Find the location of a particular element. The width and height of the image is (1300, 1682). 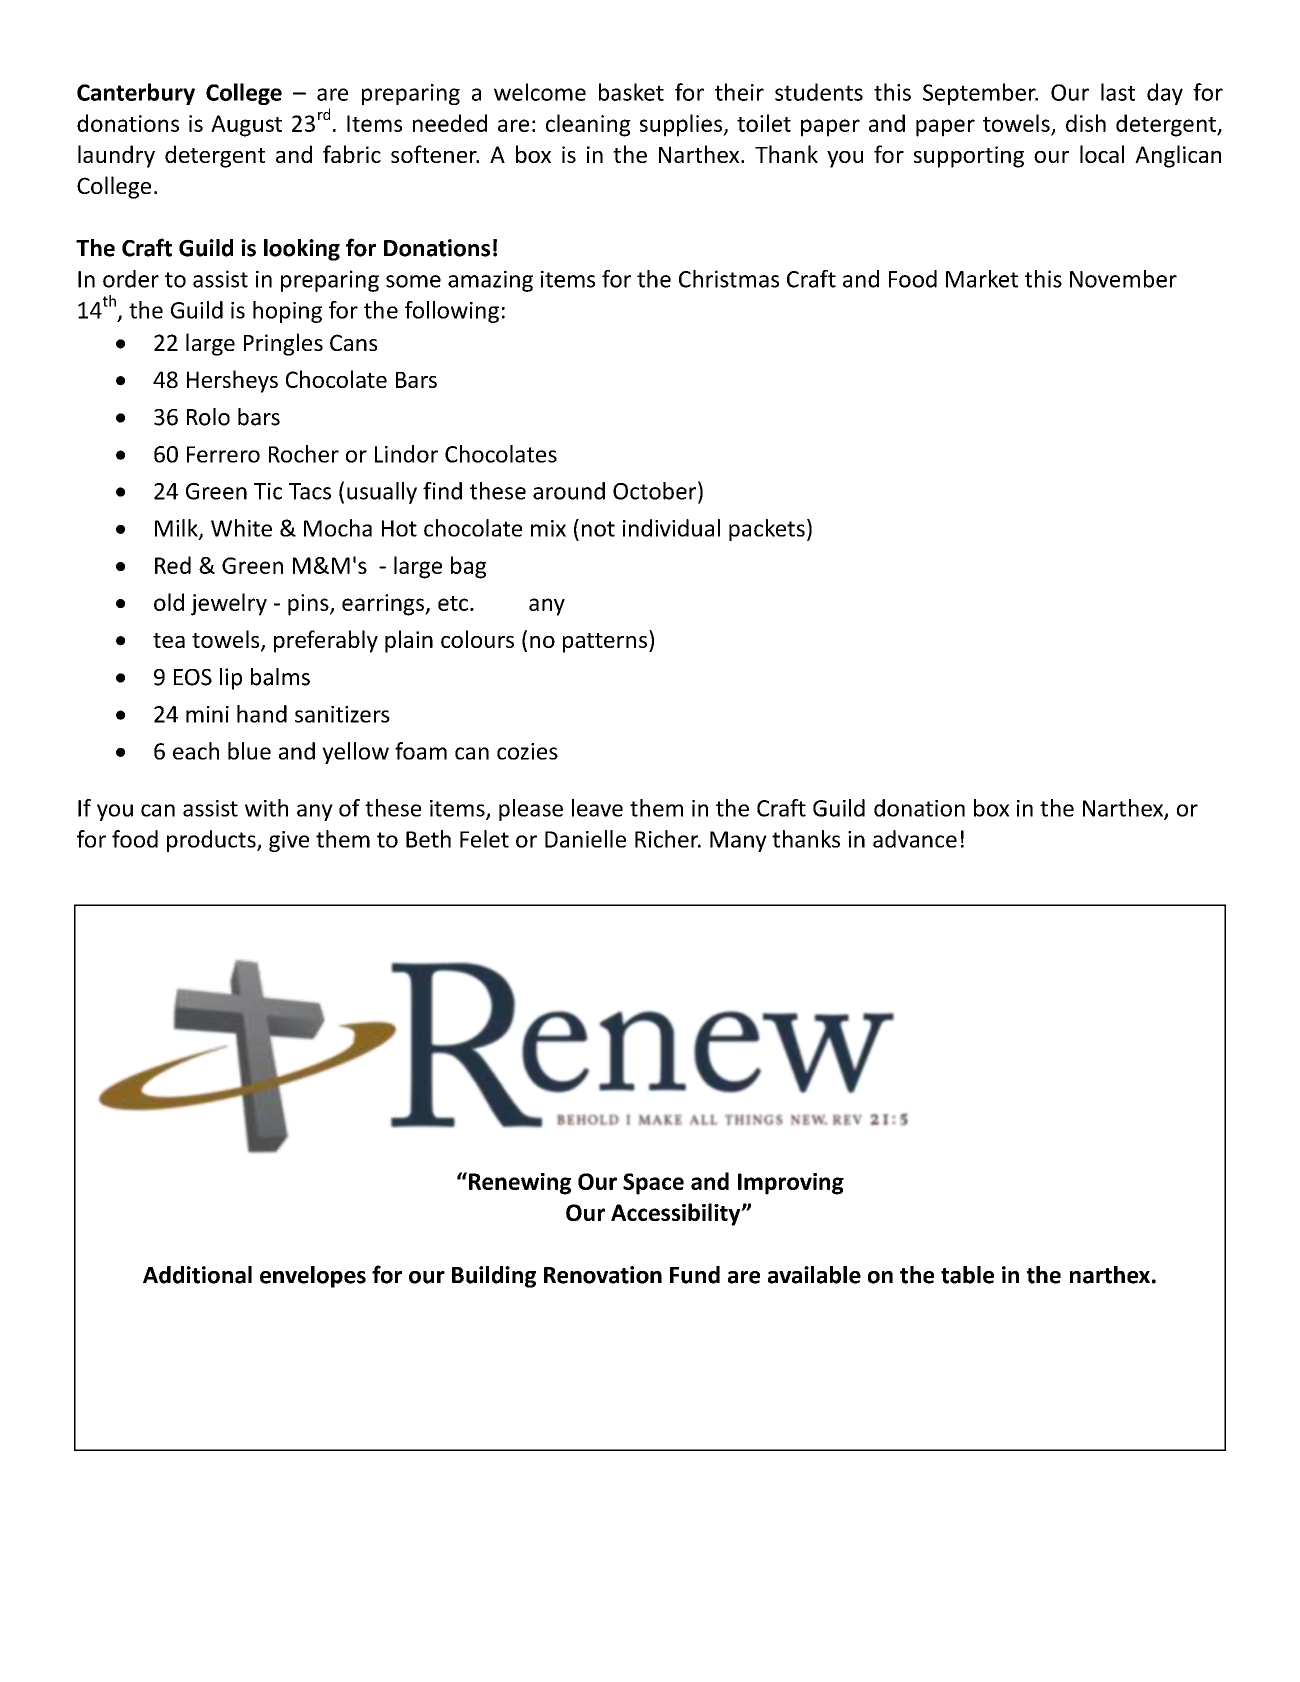

individual is located at coordinates (671, 528).
